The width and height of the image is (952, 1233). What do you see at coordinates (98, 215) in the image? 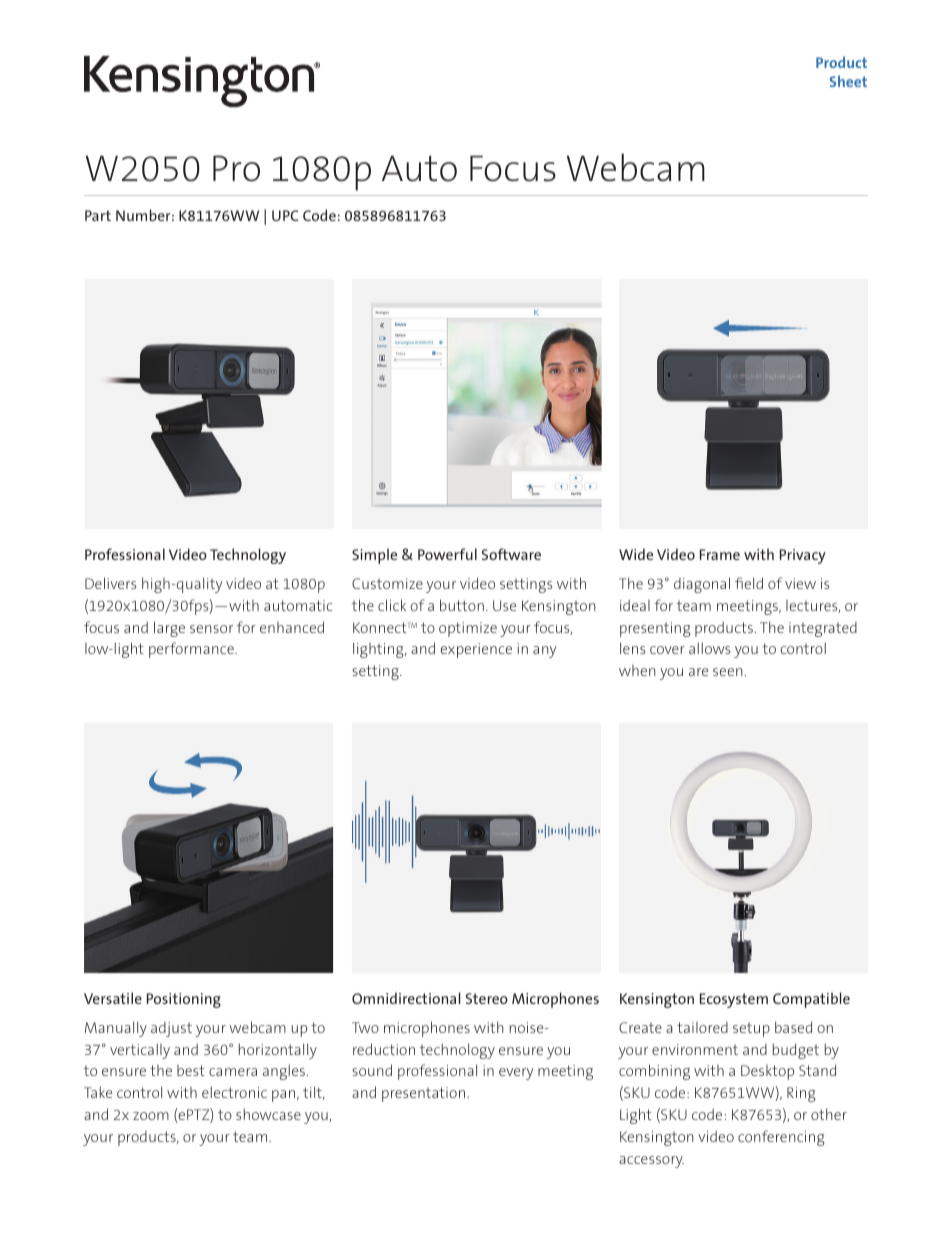
I see `Part` at bounding box center [98, 215].
